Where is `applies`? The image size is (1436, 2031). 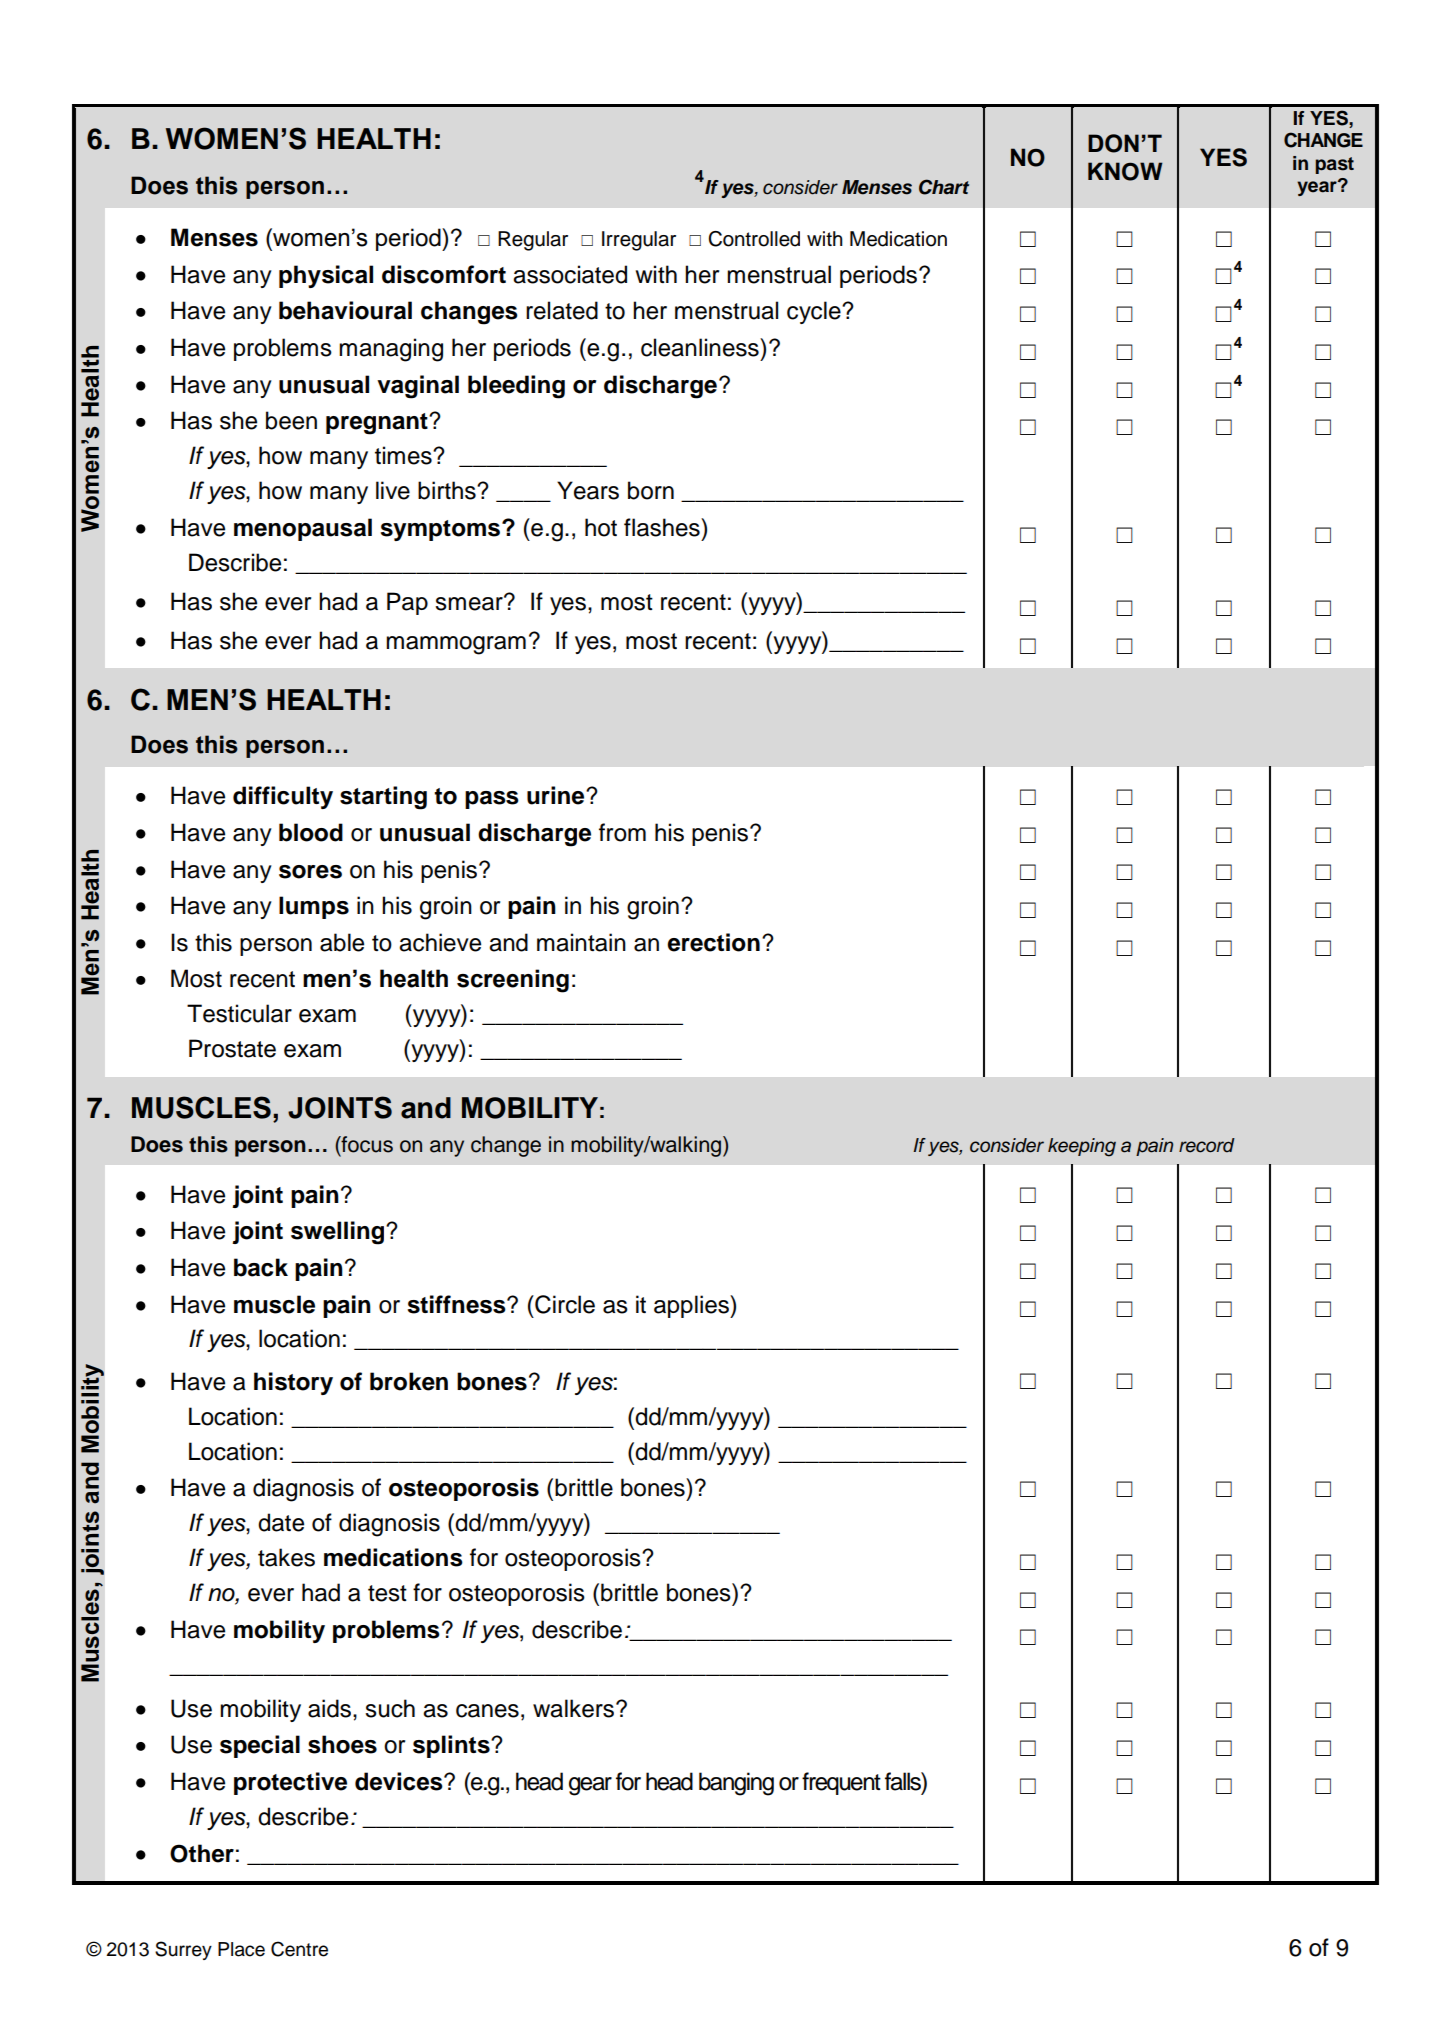
applies is located at coordinates (692, 1306).
